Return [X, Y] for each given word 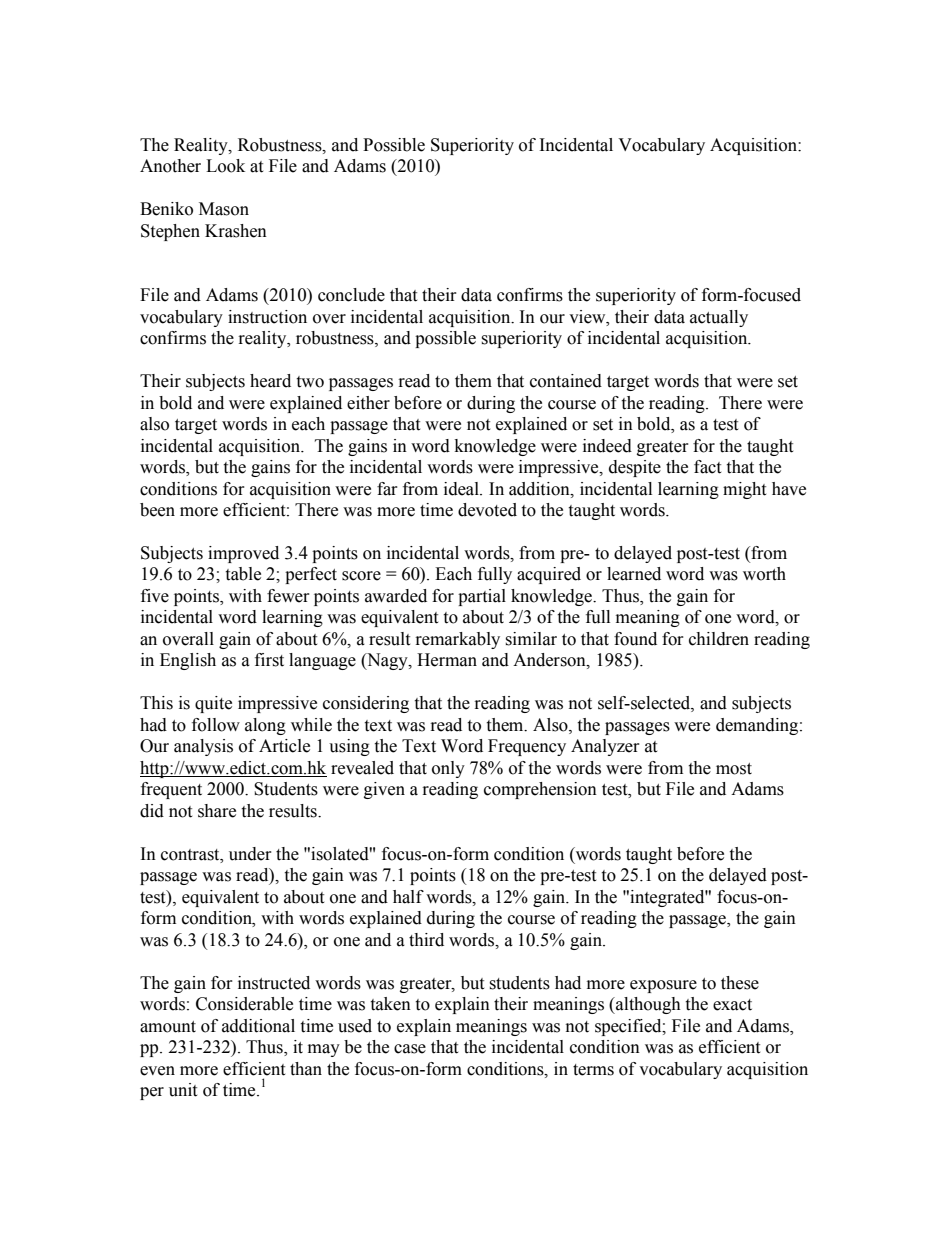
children [719, 639]
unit [183, 1090]
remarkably [458, 640]
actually [719, 318]
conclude [351, 295]
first [269, 660]
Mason [224, 209]
